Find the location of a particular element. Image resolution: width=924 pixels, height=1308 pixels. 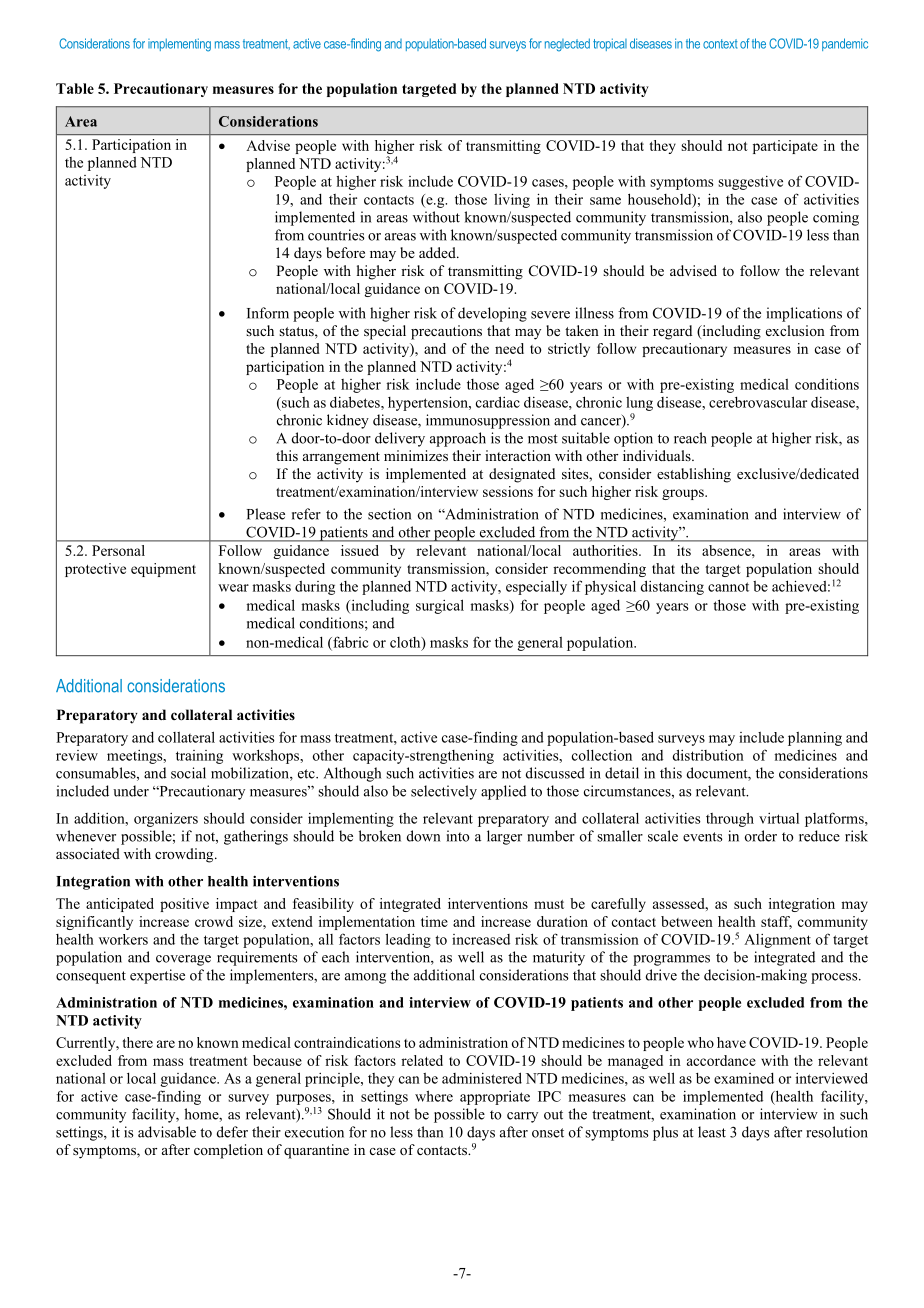

context is located at coordinates (720, 44).
